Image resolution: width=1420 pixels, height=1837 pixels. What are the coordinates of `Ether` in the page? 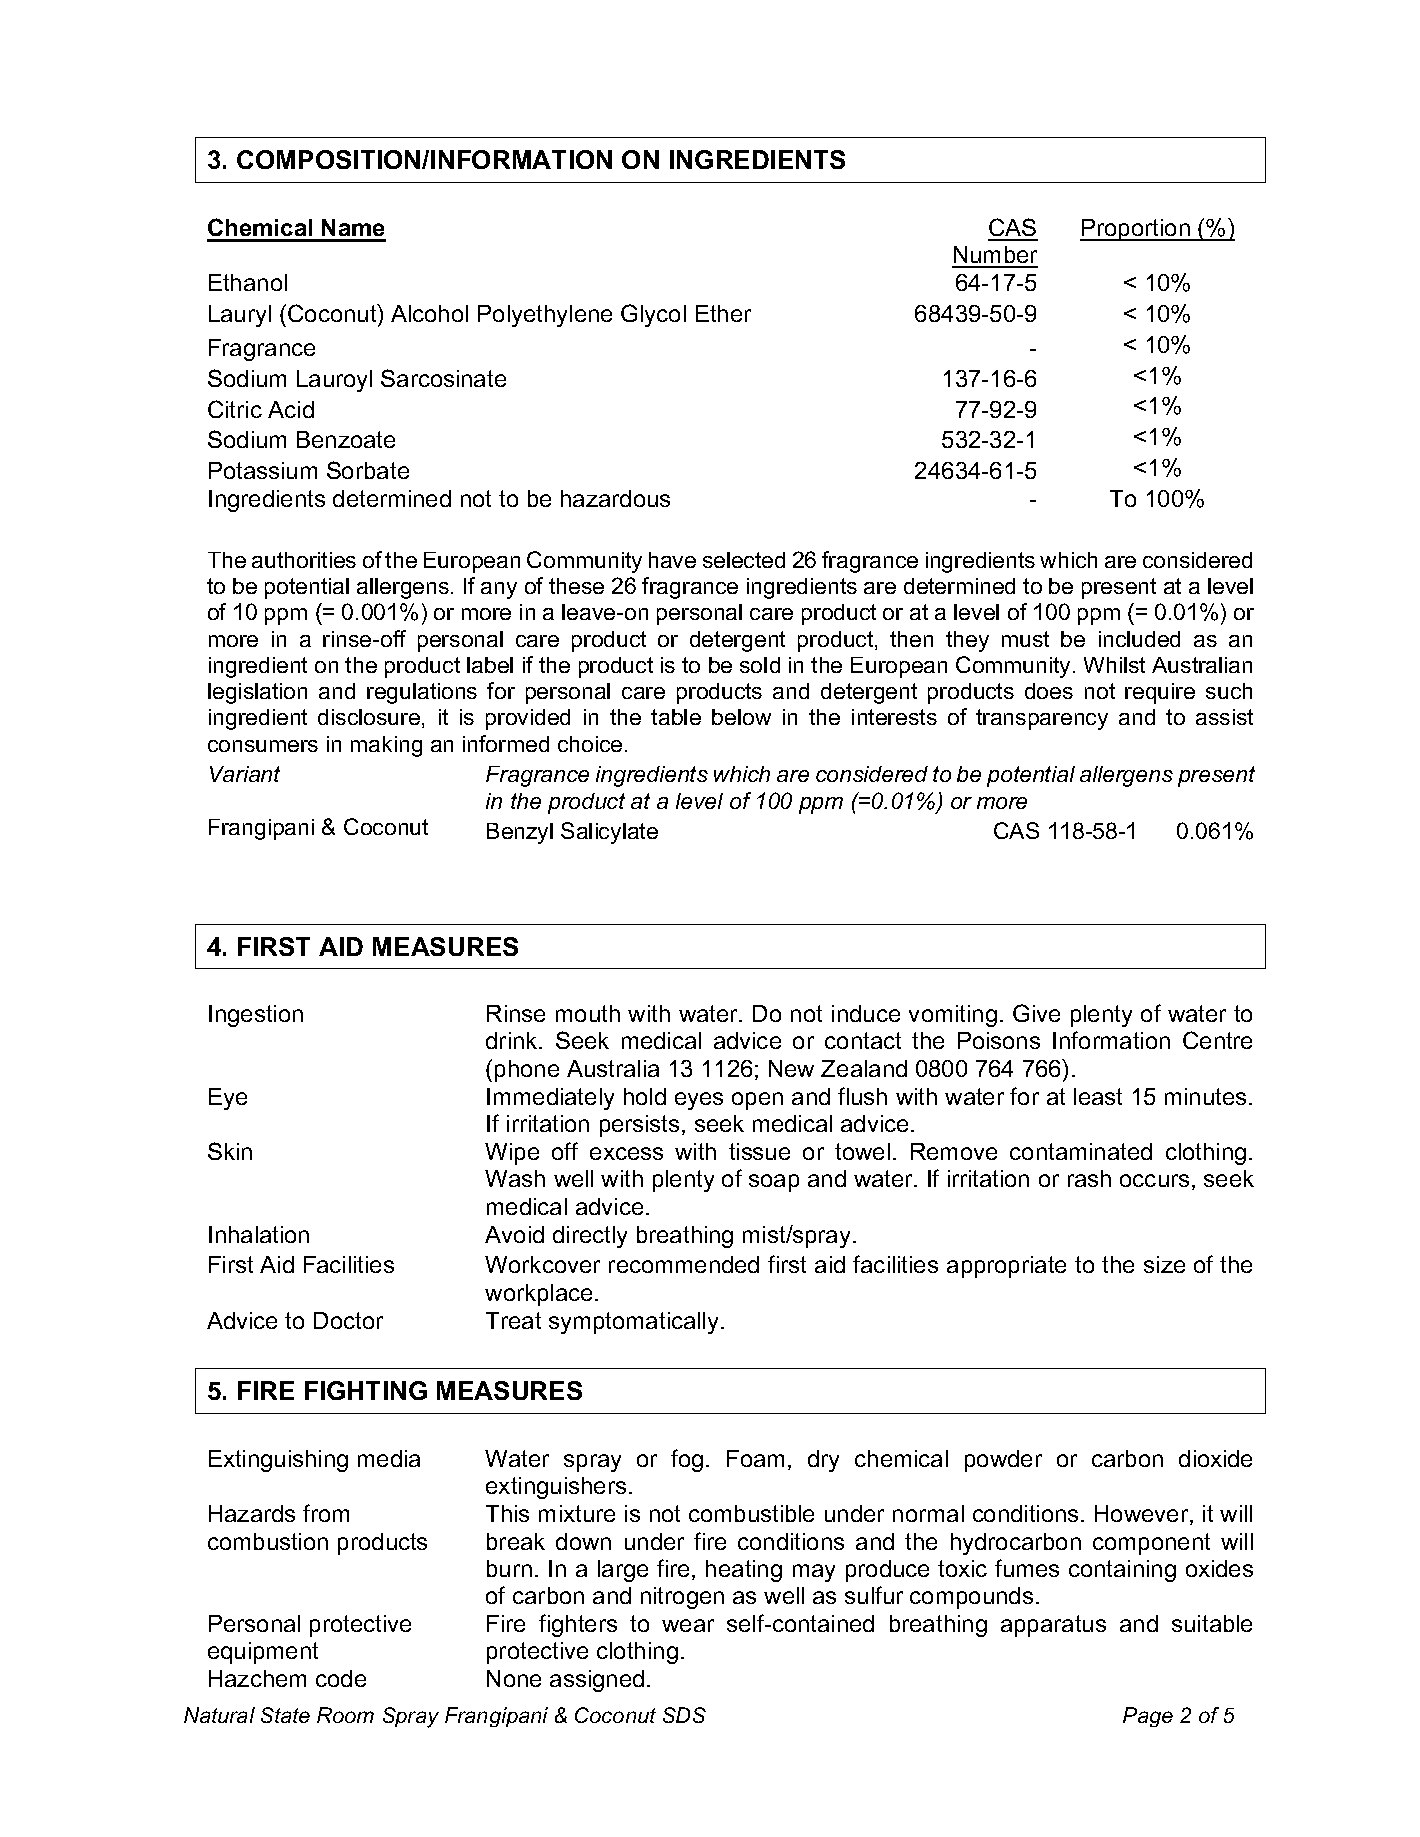 It's located at (723, 313).
